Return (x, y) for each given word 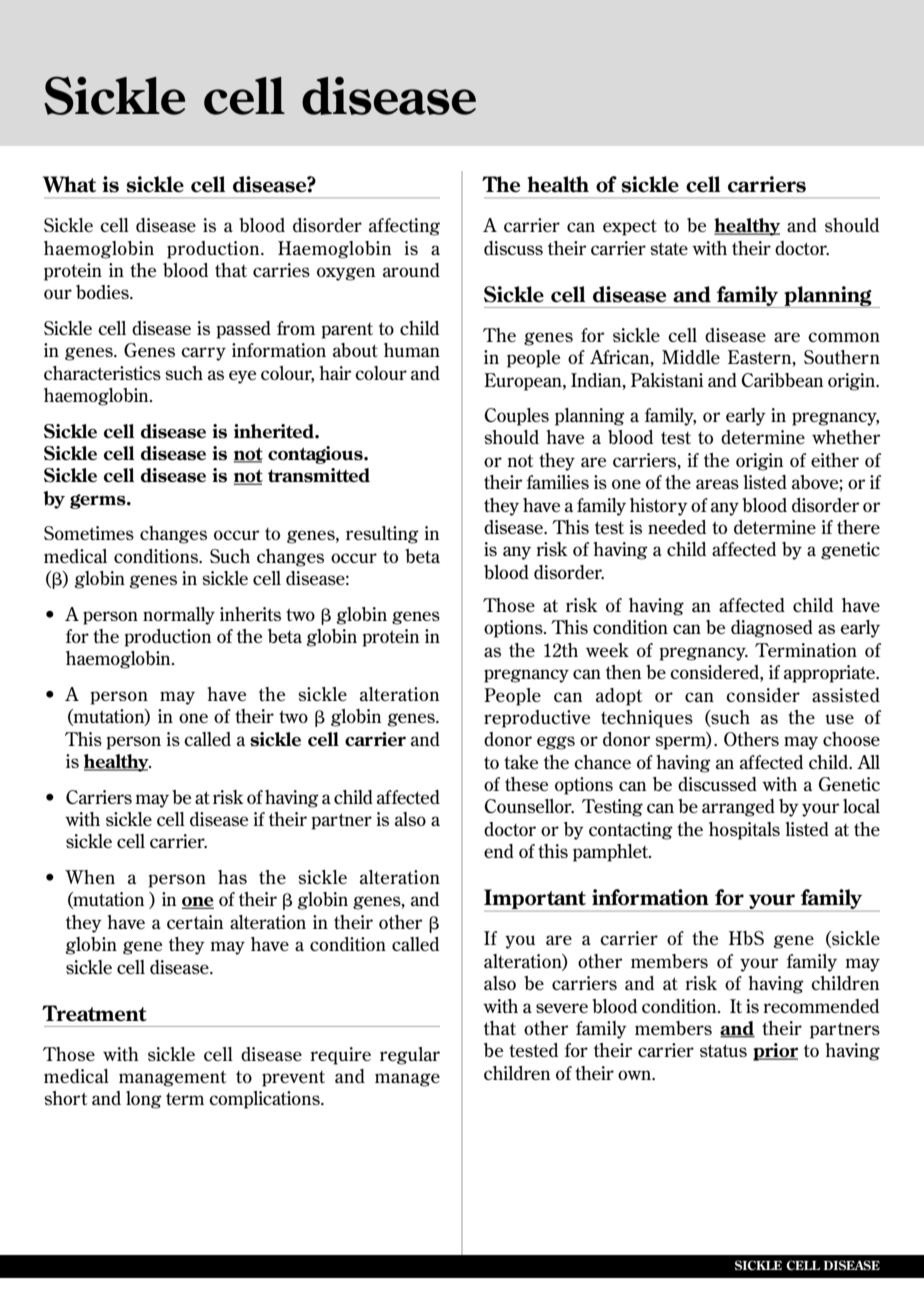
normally (179, 616)
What (69, 184)
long (144, 1100)
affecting (404, 227)
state (669, 249)
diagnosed (772, 629)
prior (775, 1052)
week (607, 650)
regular (410, 1056)
